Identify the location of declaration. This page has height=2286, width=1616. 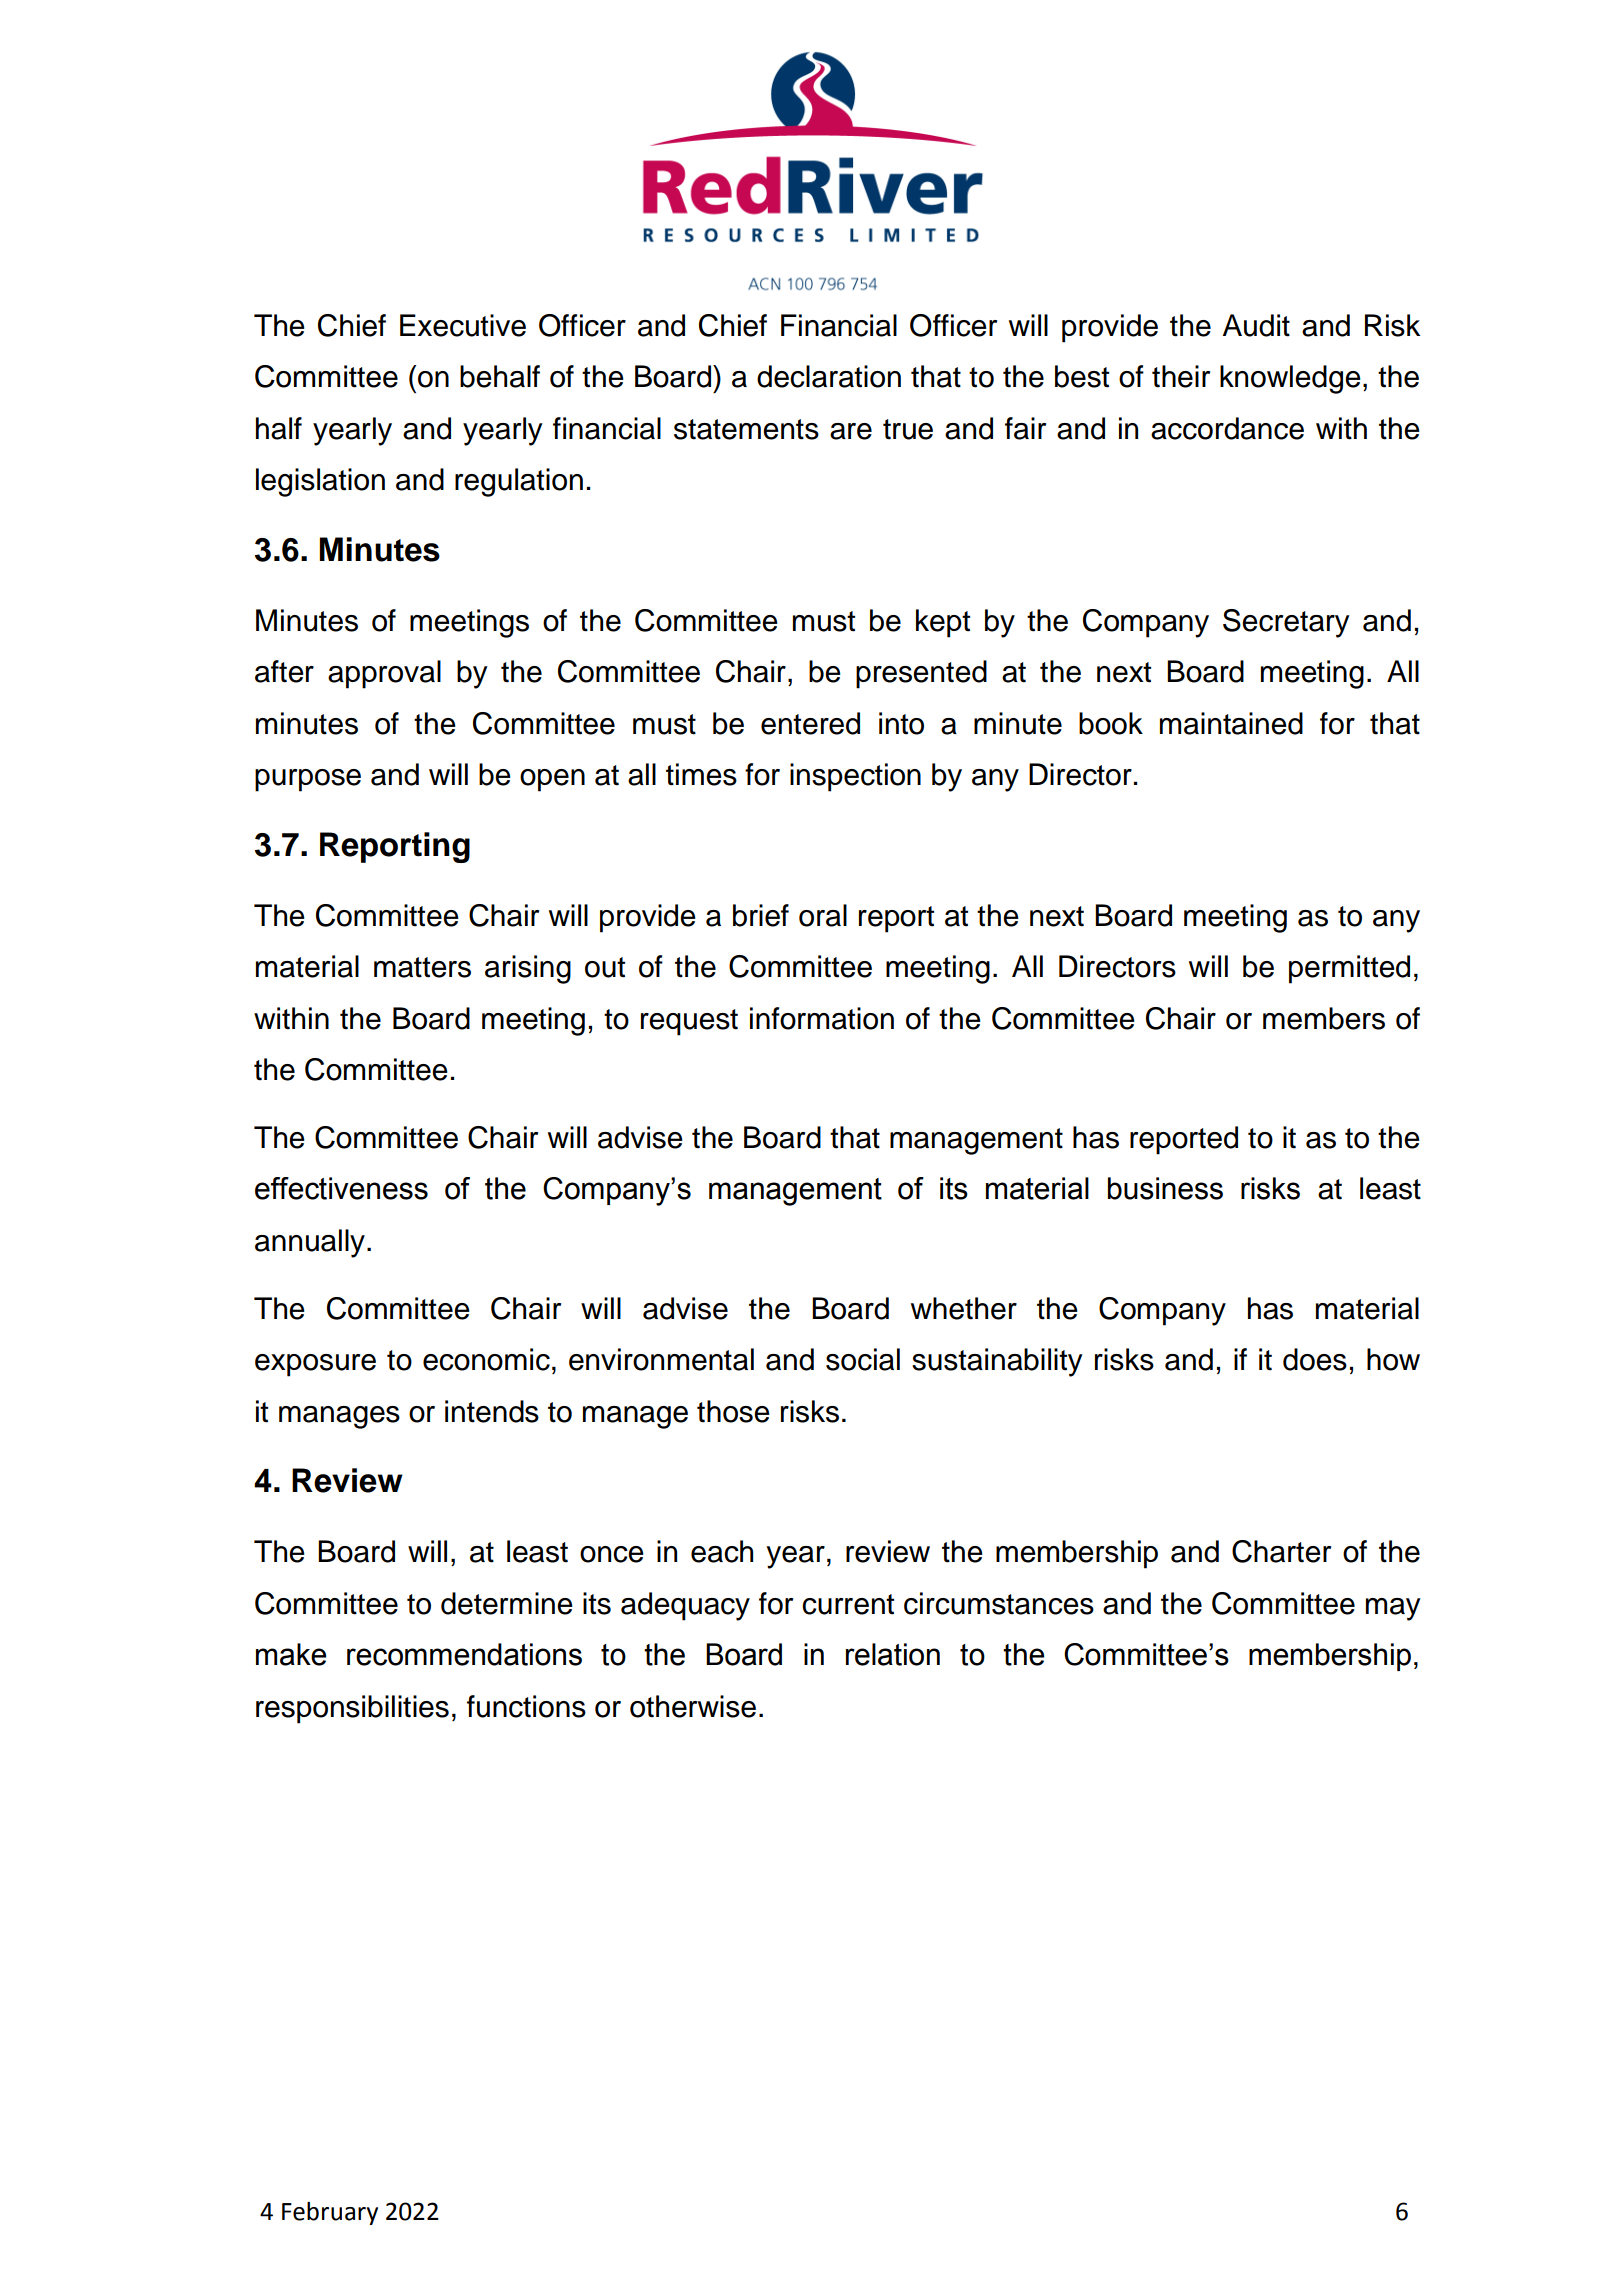
(829, 376).
